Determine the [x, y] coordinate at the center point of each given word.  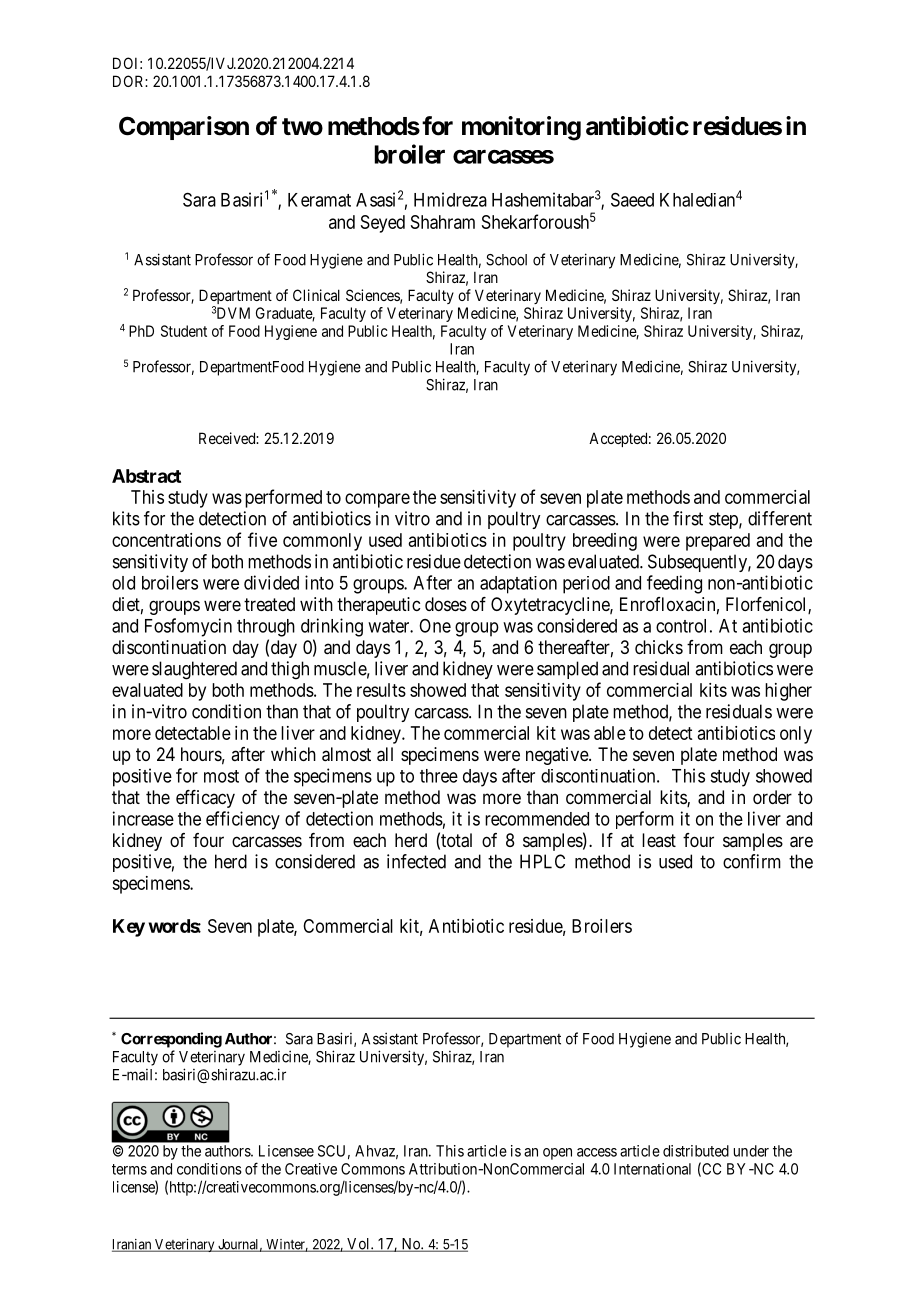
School [506, 260]
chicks [659, 647]
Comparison [184, 128]
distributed [696, 1151]
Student [184, 331]
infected [416, 861]
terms [129, 1169]
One [435, 626]
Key [129, 928]
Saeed [632, 199]
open [557, 1154]
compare [377, 500]
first [688, 518]
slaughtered [194, 670]
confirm [752, 861]
